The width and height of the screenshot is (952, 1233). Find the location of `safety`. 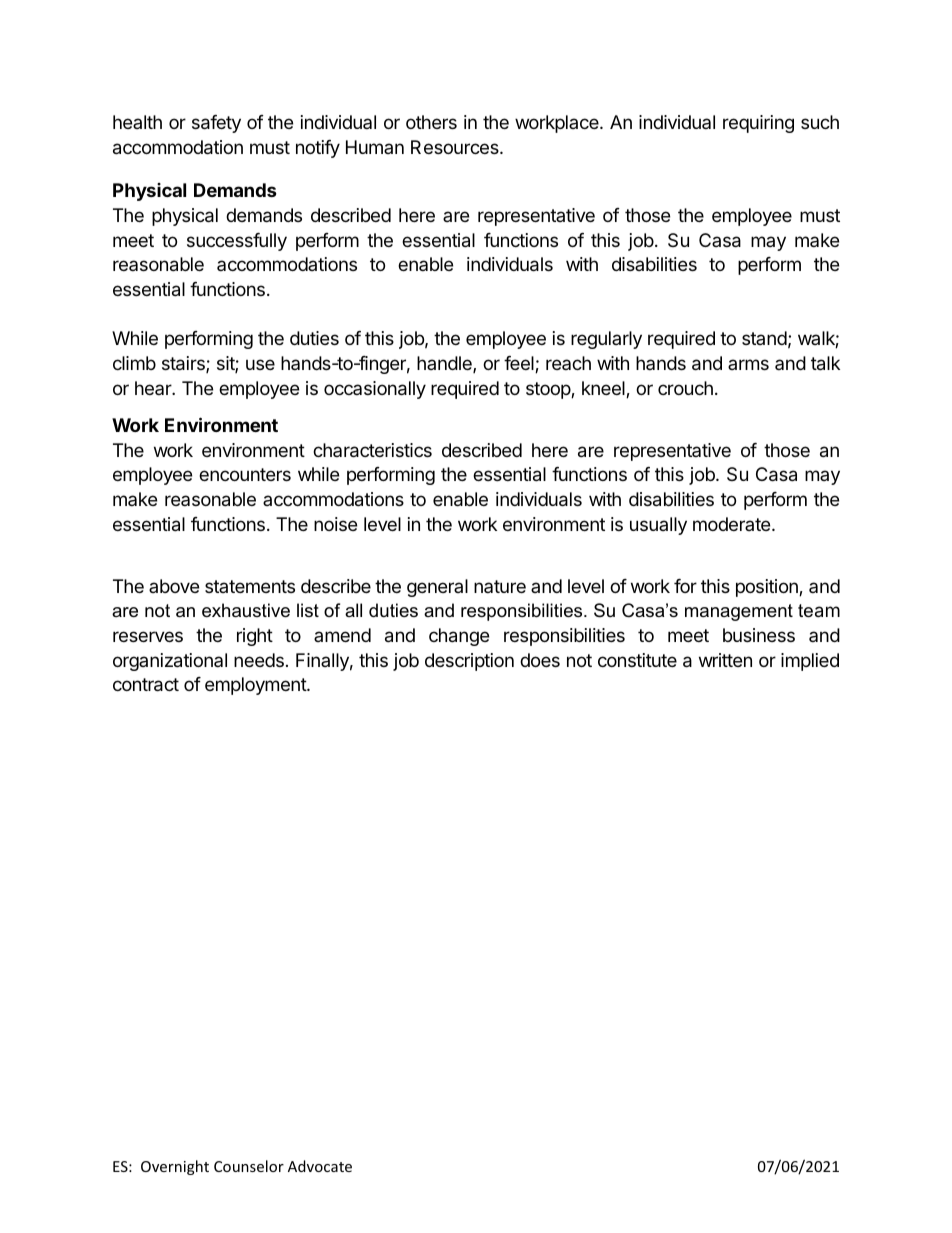

safety is located at coordinates (216, 124).
